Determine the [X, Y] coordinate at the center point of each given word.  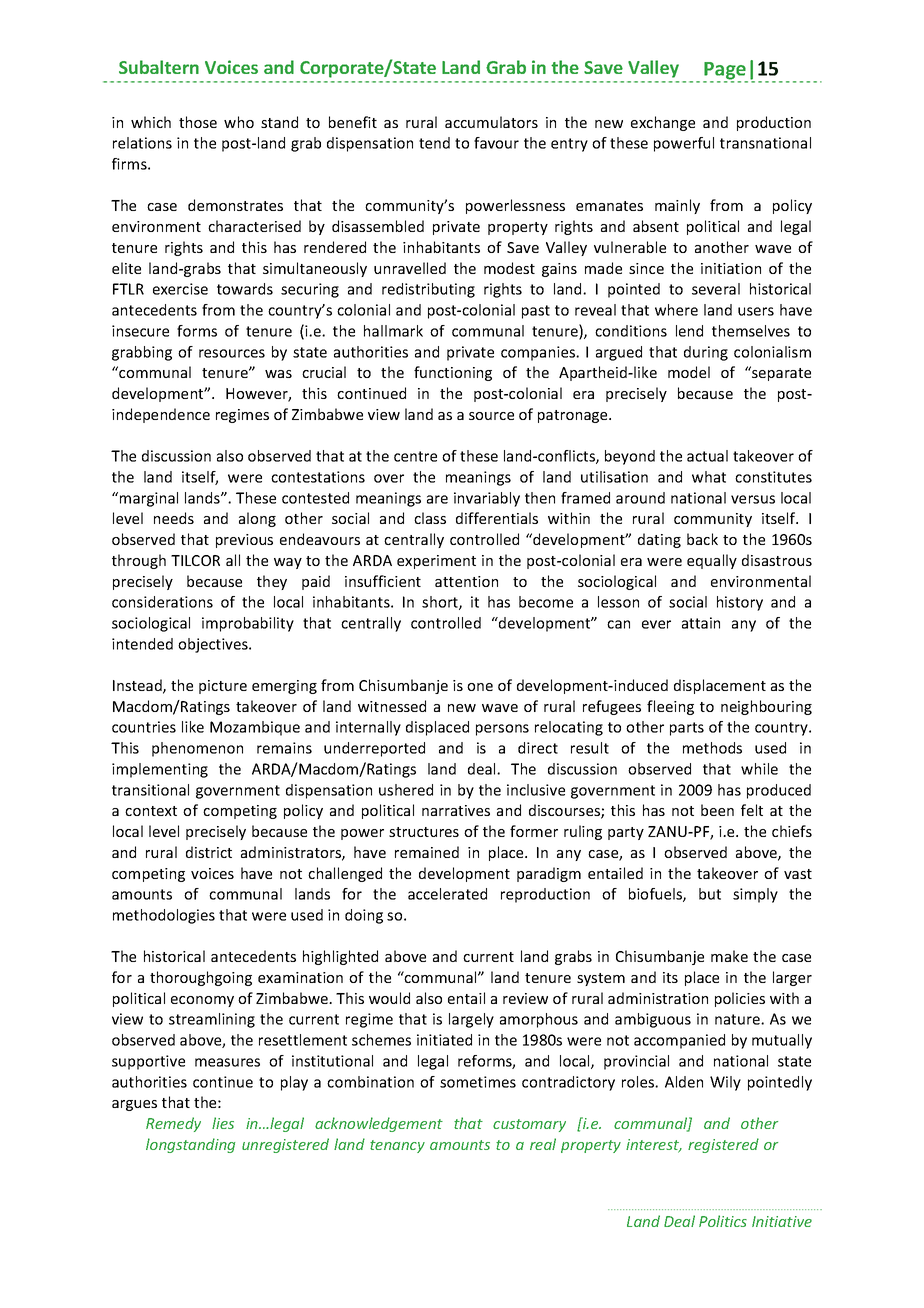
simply [755, 895]
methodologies [164, 916]
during [706, 353]
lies [223, 1123]
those [198, 122]
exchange [663, 123]
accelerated [447, 894]
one [480, 687]
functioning [453, 373]
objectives [214, 645]
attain [701, 623]
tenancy [397, 1146]
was [278, 374]
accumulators [491, 122]
